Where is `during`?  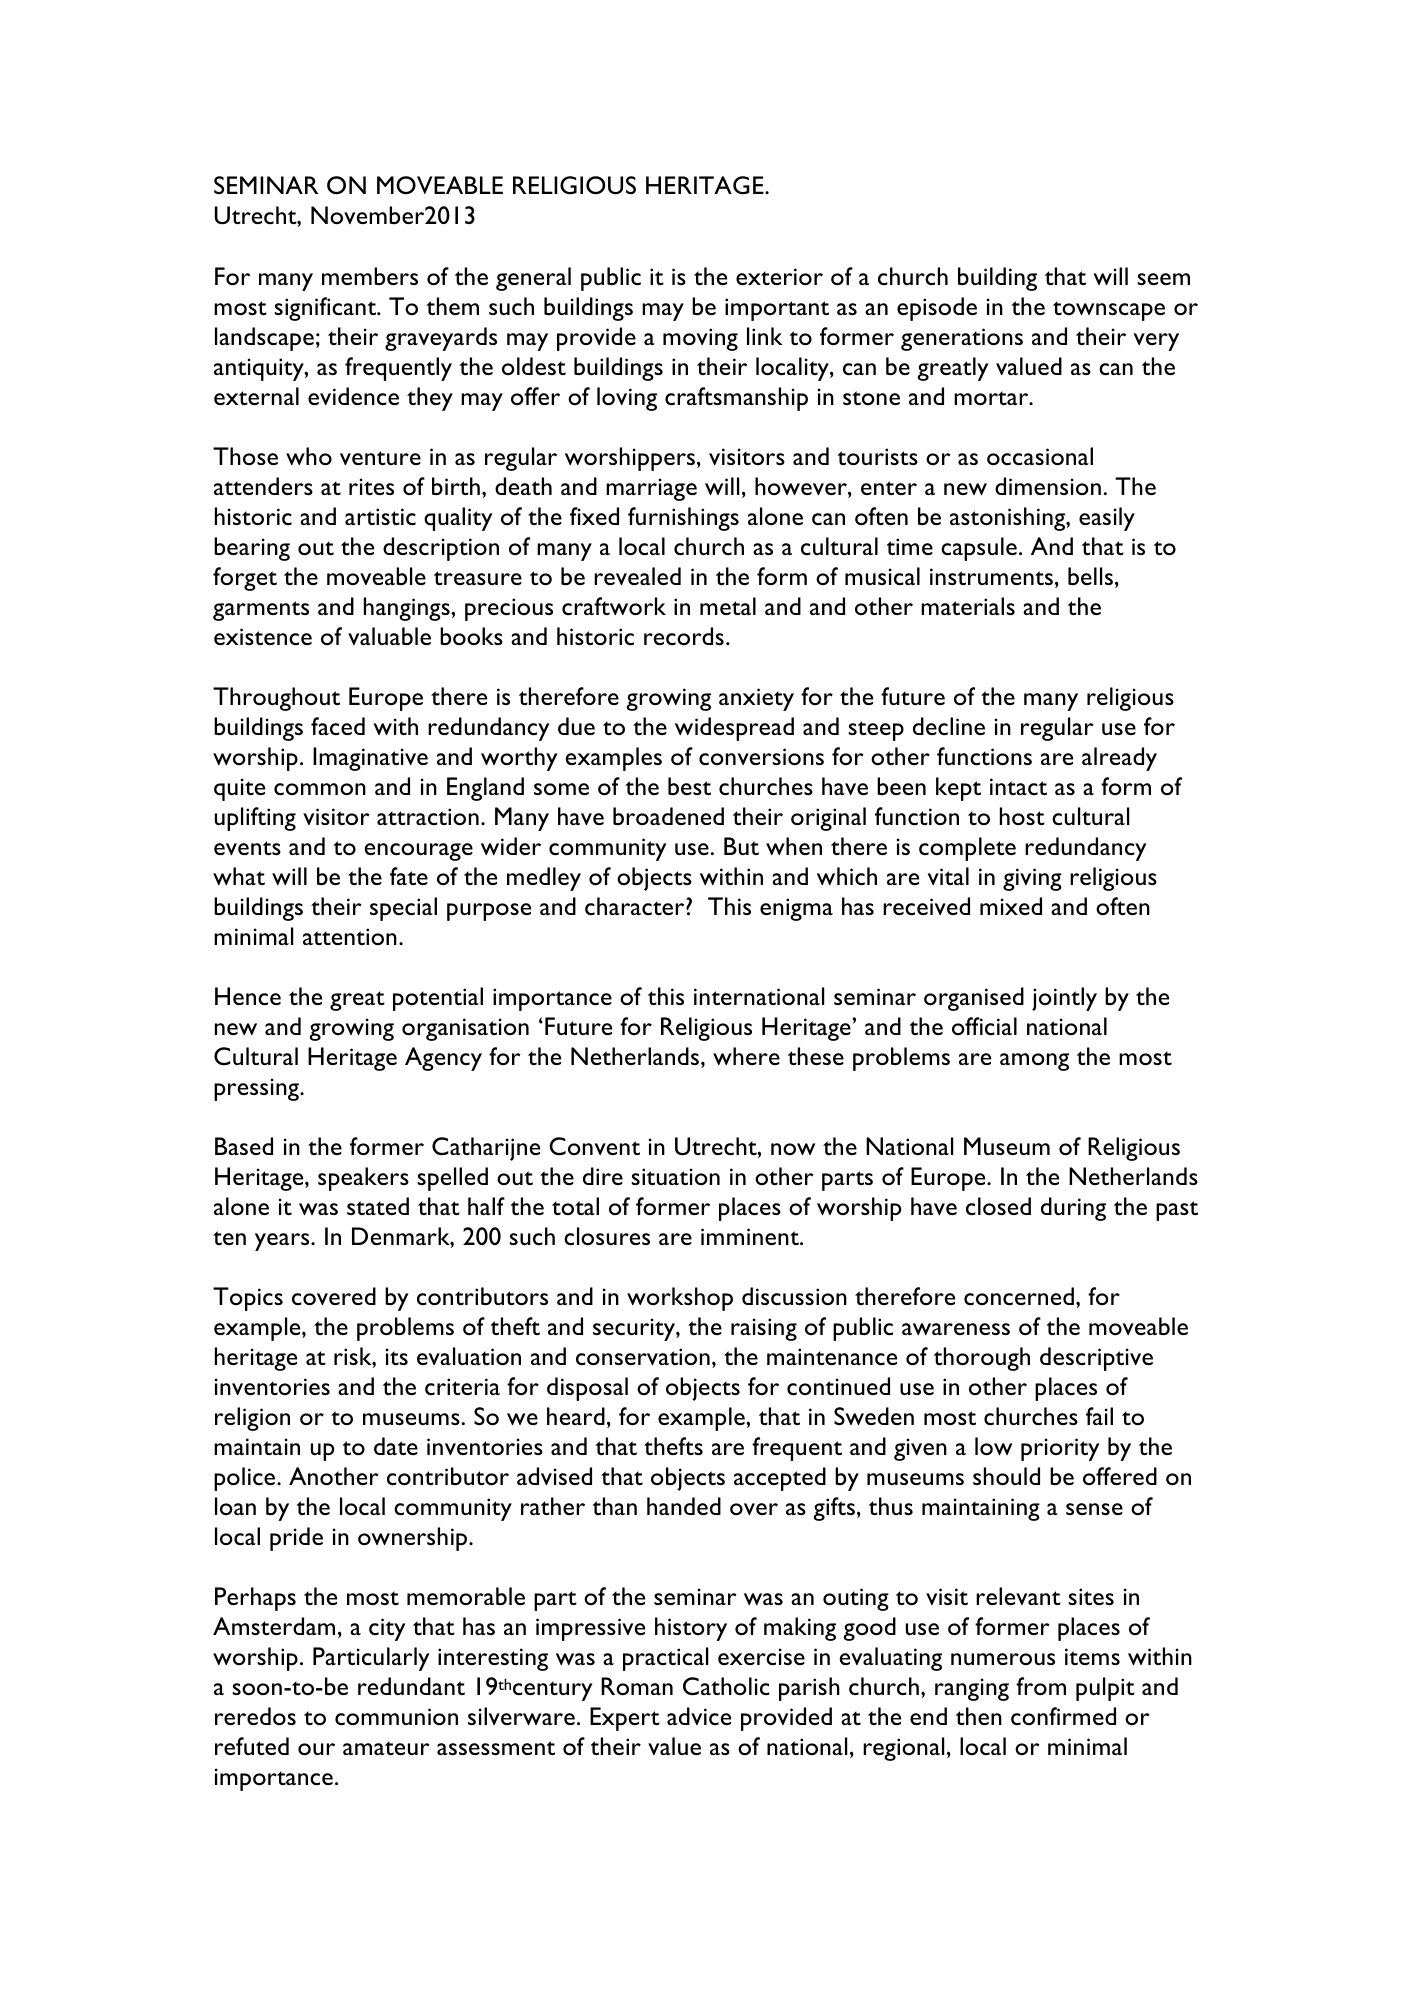
during is located at coordinates (1073, 1209).
